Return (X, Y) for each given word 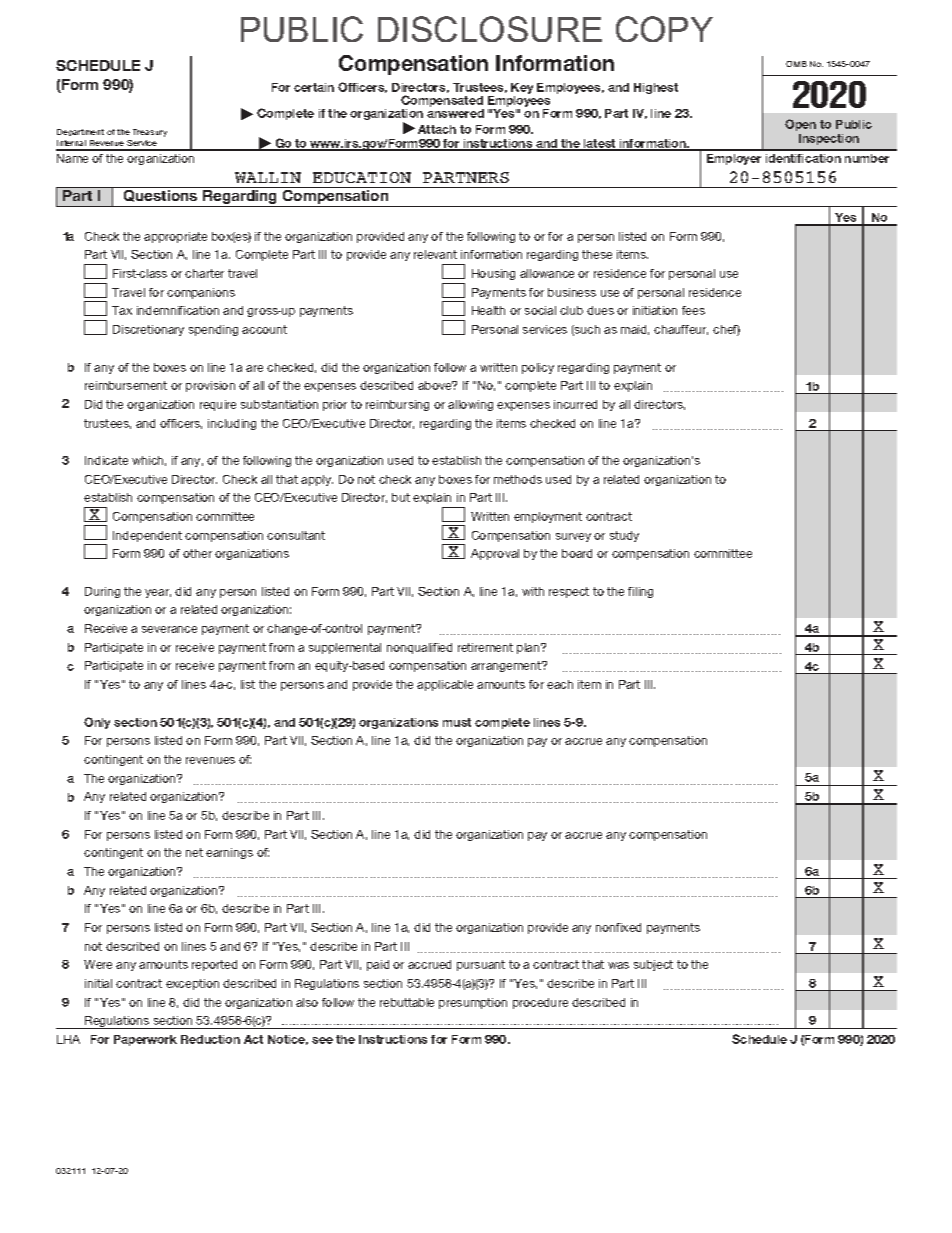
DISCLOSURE (490, 29)
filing (640, 592)
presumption (473, 1003)
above (436, 385)
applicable (445, 685)
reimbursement (126, 385)
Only (97, 723)
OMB (796, 64)
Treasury (150, 133)
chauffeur (681, 330)
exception (192, 984)
